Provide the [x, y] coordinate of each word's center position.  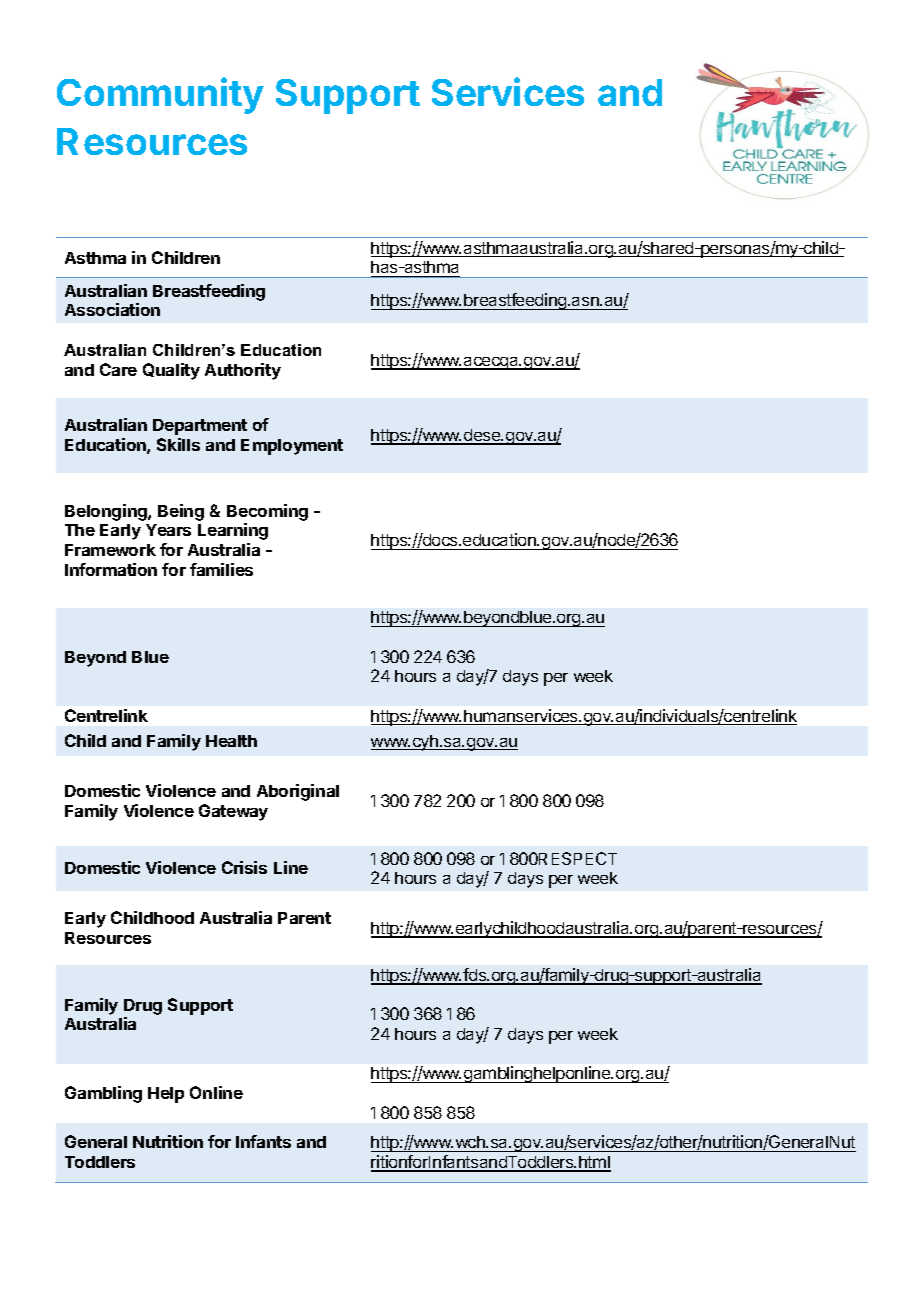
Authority [243, 371]
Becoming [267, 512]
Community [160, 95]
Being [181, 512]
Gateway [233, 812]
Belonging [107, 512]
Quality [171, 371]
